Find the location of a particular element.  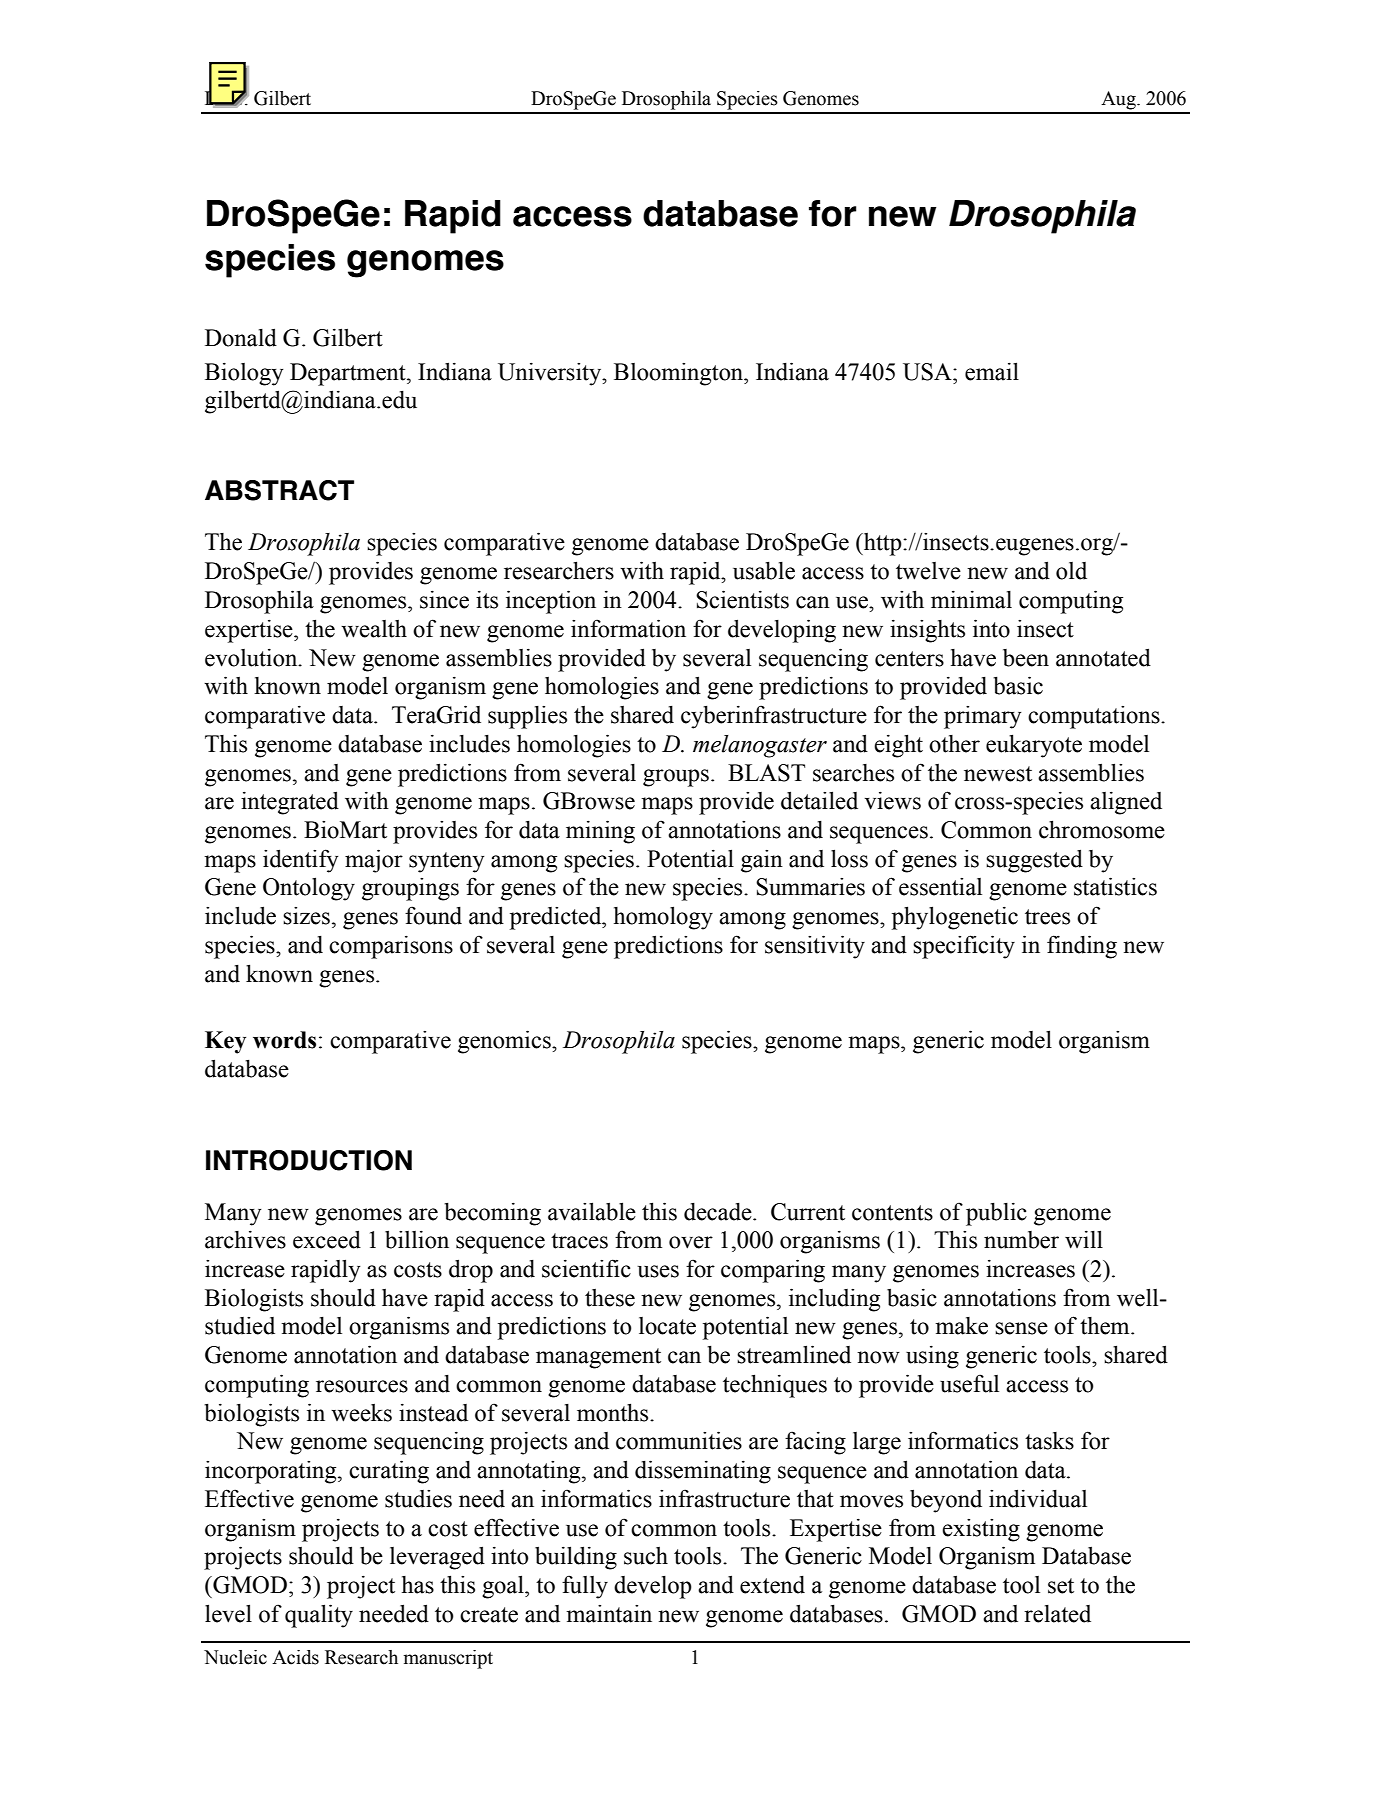

email is located at coordinates (992, 371).
